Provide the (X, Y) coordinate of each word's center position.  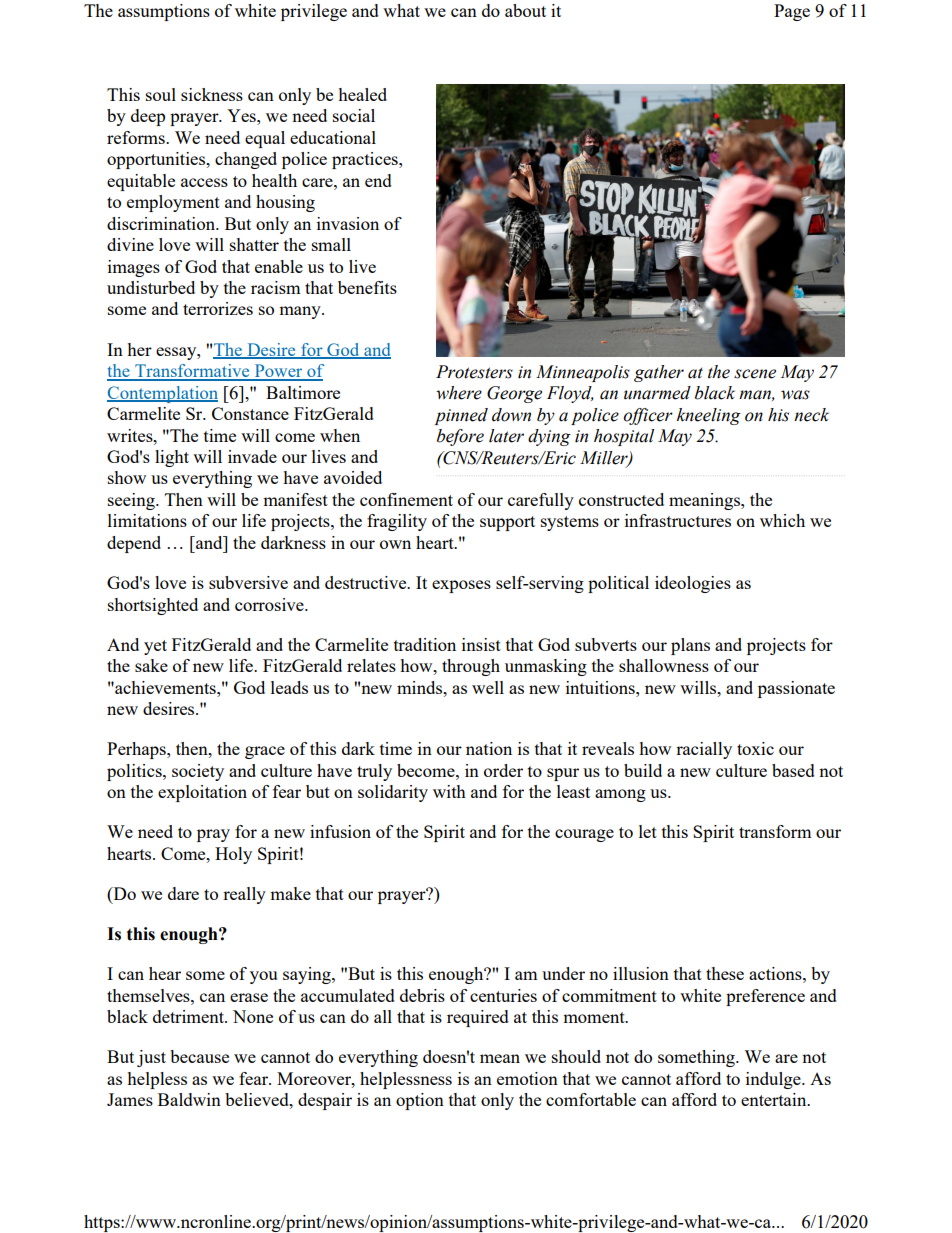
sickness (212, 94)
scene (755, 374)
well (488, 687)
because (199, 1056)
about (525, 10)
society (198, 772)
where (459, 393)
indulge (774, 1080)
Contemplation (162, 394)
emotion (527, 1078)
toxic (755, 748)
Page (792, 12)
